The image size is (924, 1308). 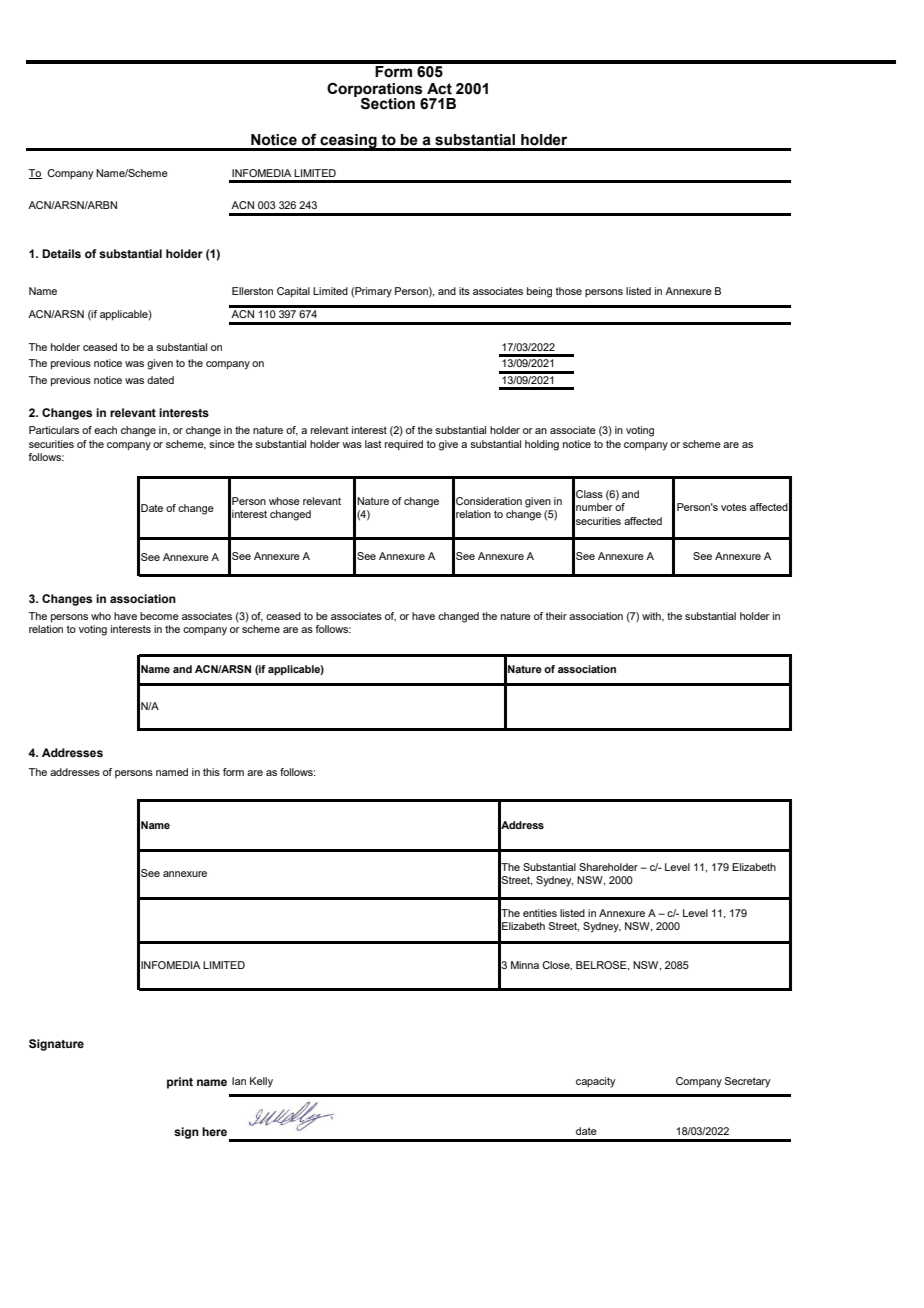 What do you see at coordinates (388, 103) in the screenshot?
I see `Section` at bounding box center [388, 103].
